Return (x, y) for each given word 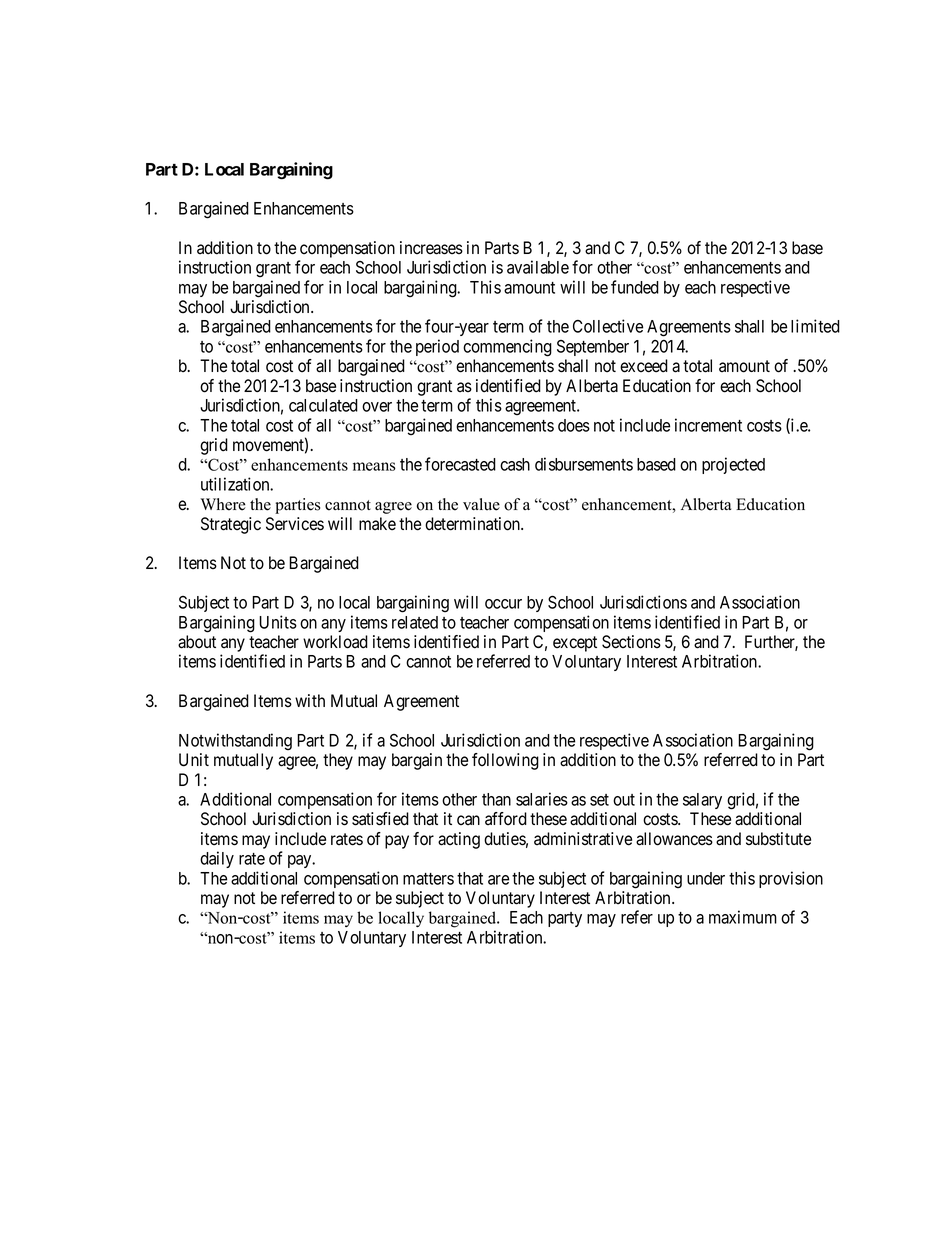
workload (335, 642)
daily (217, 859)
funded (635, 287)
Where (223, 504)
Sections (631, 642)
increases (431, 248)
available (538, 267)
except (575, 644)
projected (733, 465)
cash (515, 464)
